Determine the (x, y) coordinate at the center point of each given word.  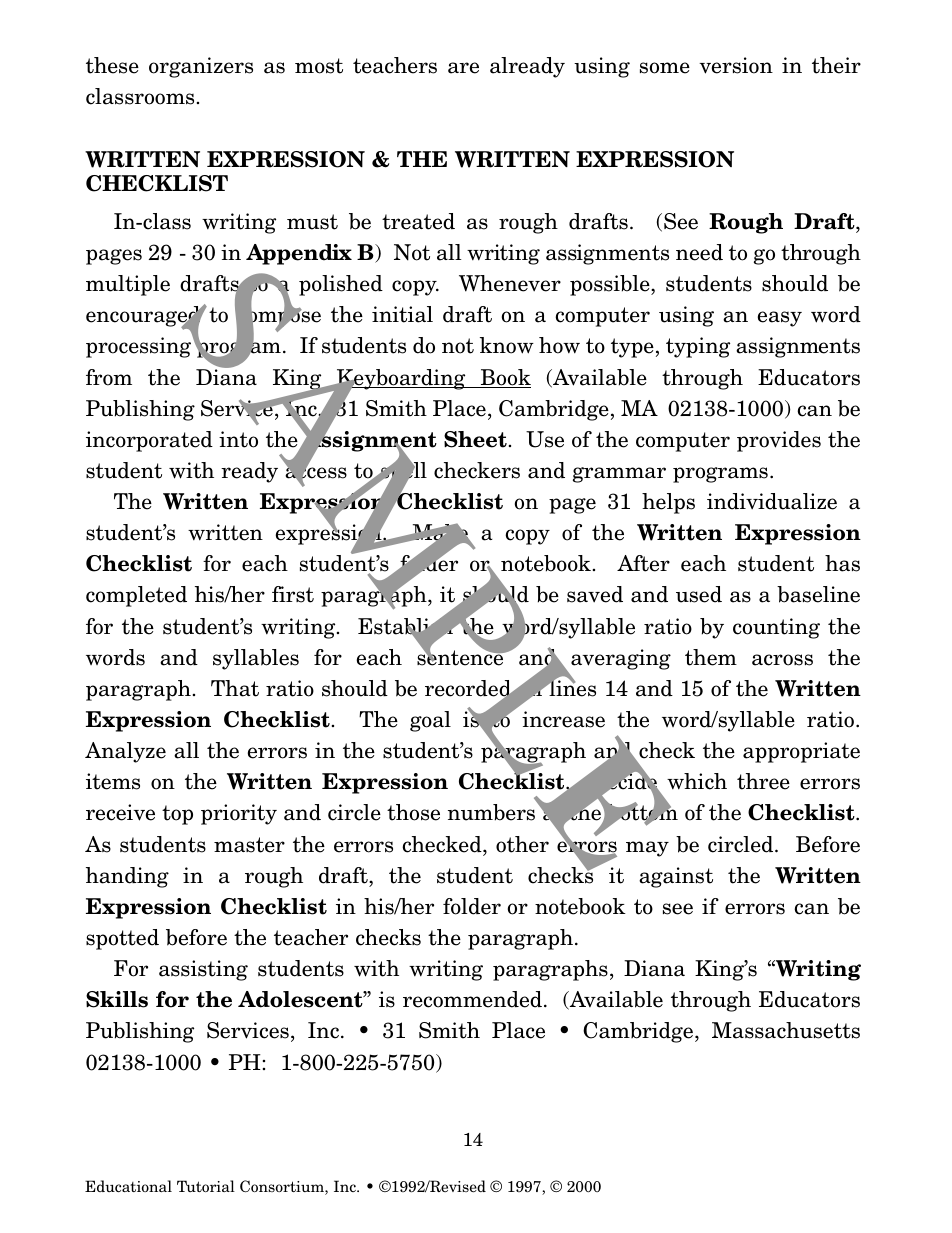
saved (595, 594)
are (463, 68)
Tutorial (206, 1186)
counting (776, 628)
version (736, 65)
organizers (201, 67)
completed (136, 596)
